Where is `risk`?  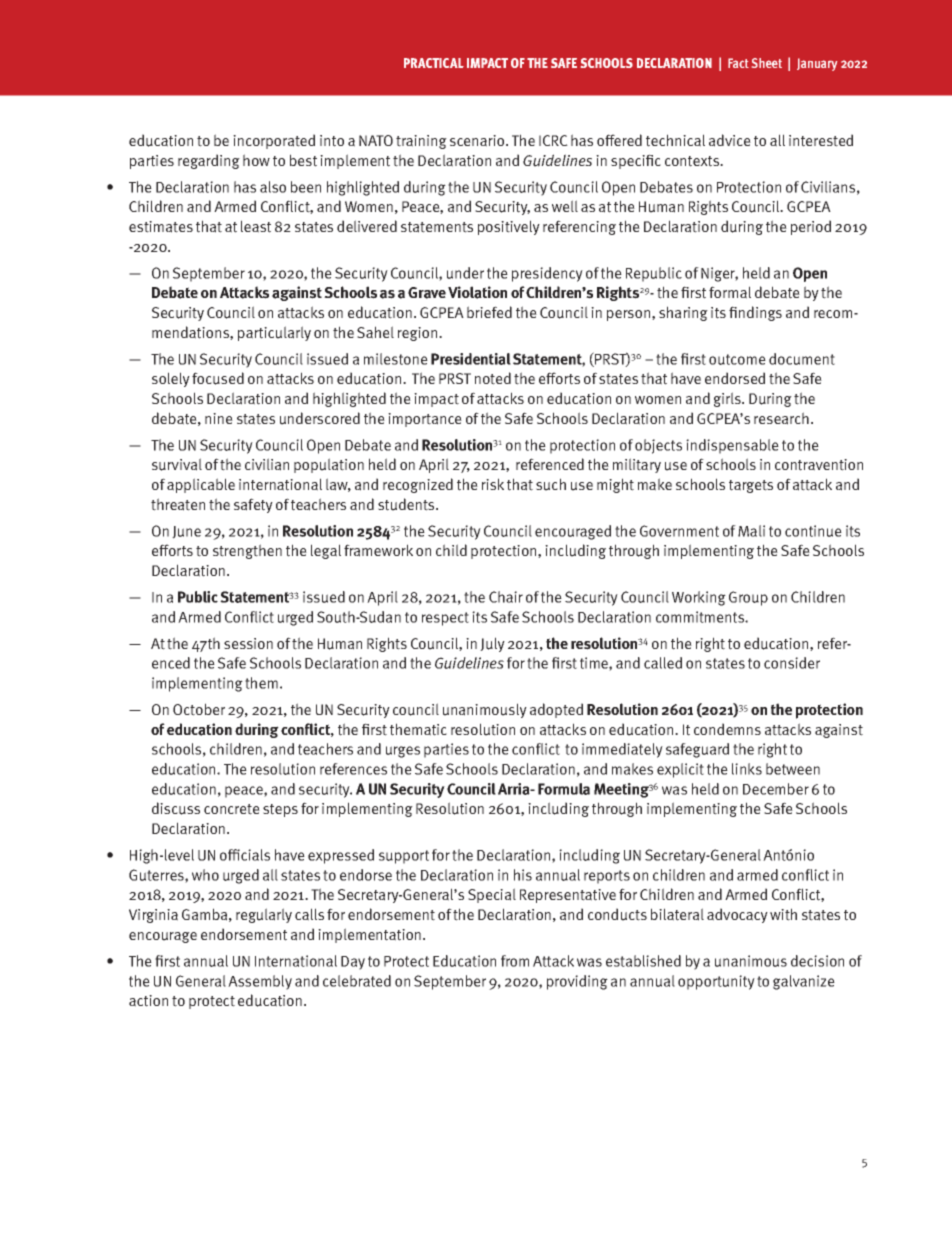 risk is located at coordinates (493, 484).
